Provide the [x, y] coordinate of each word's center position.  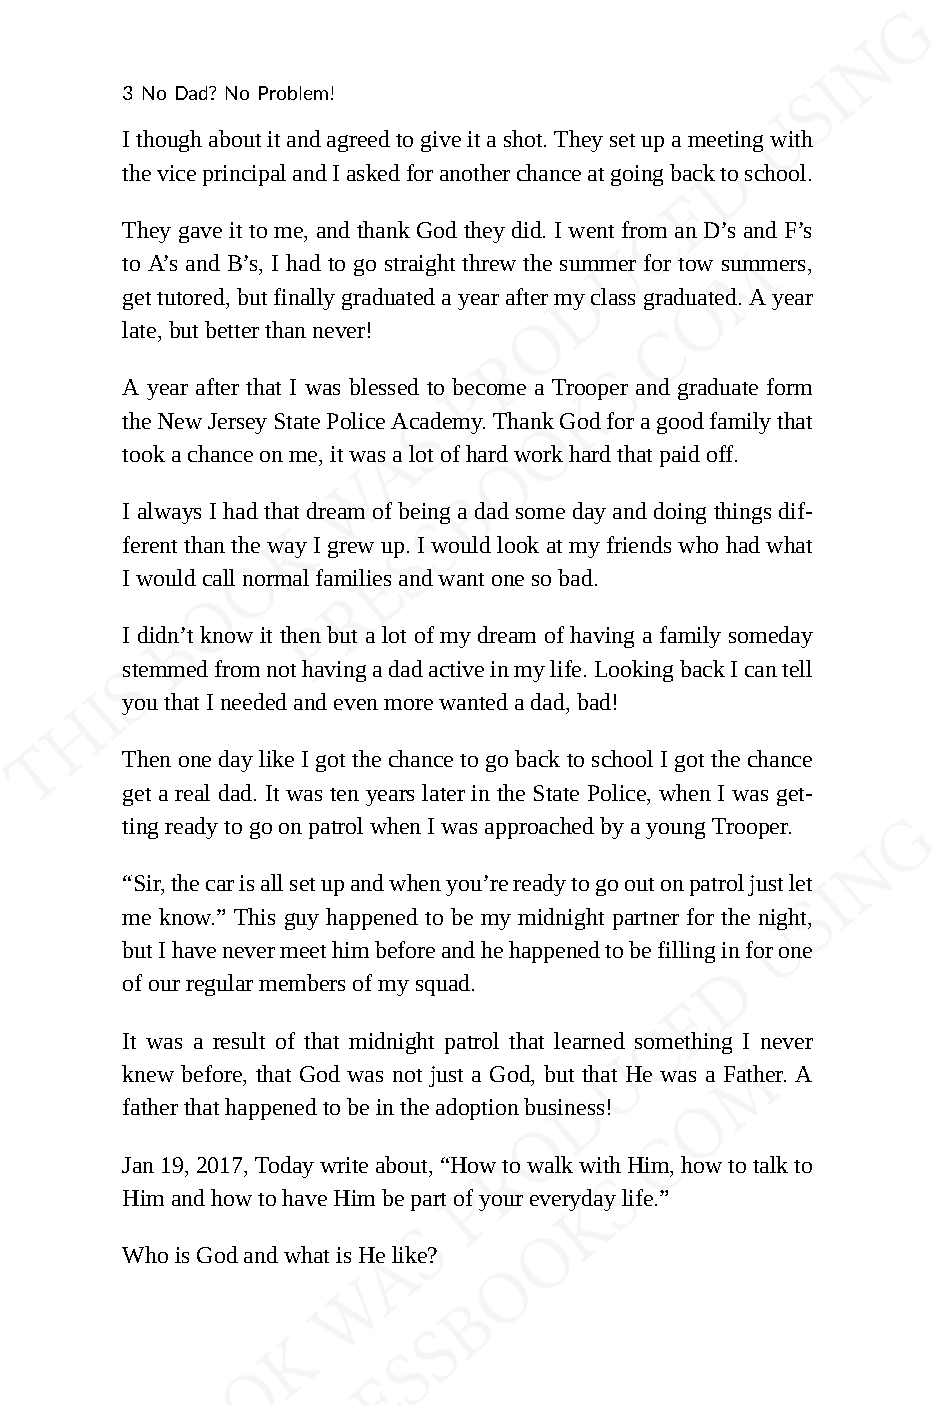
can [761, 671]
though [169, 141]
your [501, 1203]
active [456, 669]
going [637, 175]
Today [284, 1167]
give [441, 141]
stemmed [165, 668]
